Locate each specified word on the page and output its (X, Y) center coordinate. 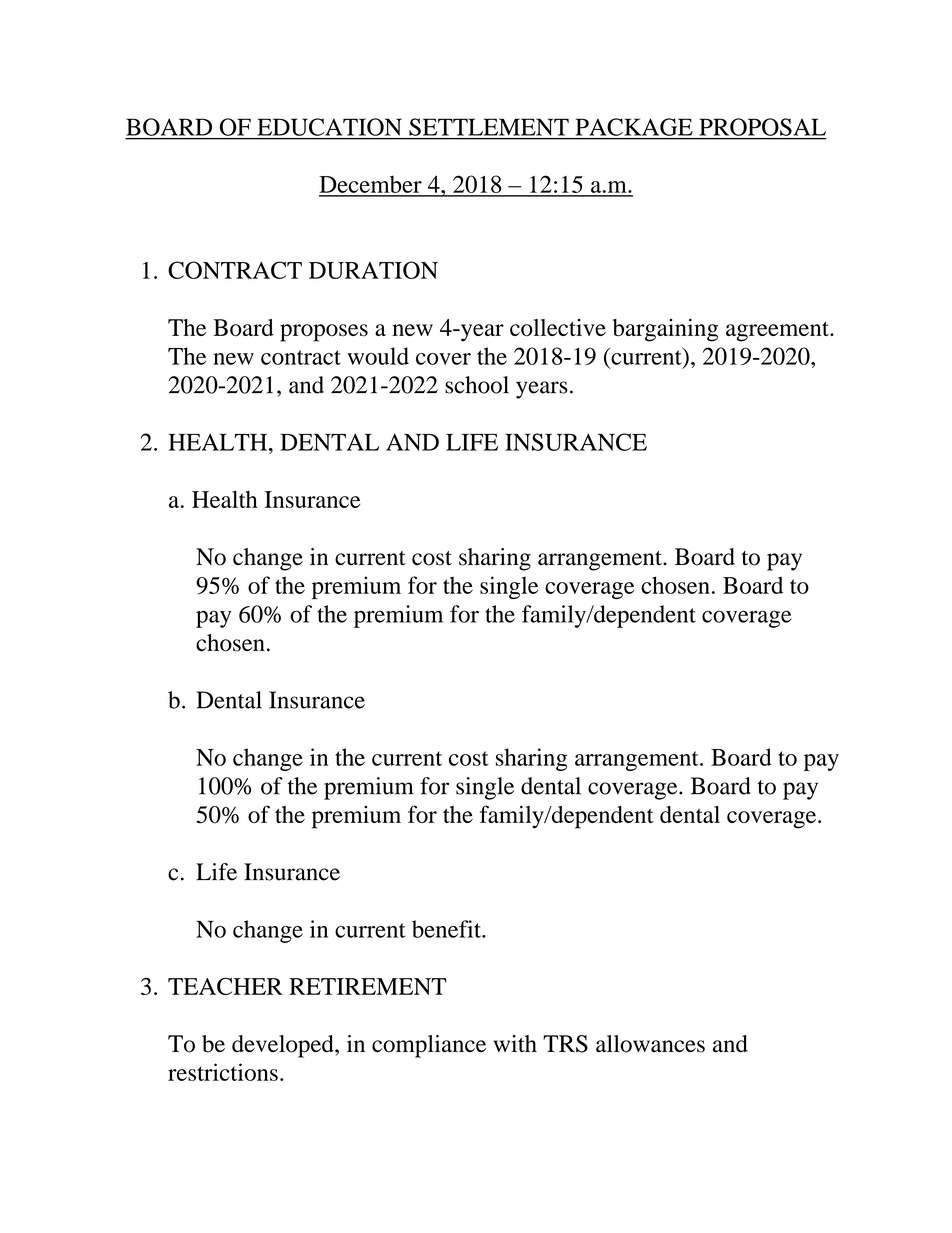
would (378, 356)
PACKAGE (634, 127)
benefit (447, 929)
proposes (324, 333)
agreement (778, 331)
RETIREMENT (368, 986)
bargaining (665, 330)
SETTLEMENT (489, 127)
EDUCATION (330, 127)
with (515, 1043)
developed (284, 1046)
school (477, 385)
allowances (650, 1044)
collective (558, 327)
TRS (565, 1044)
